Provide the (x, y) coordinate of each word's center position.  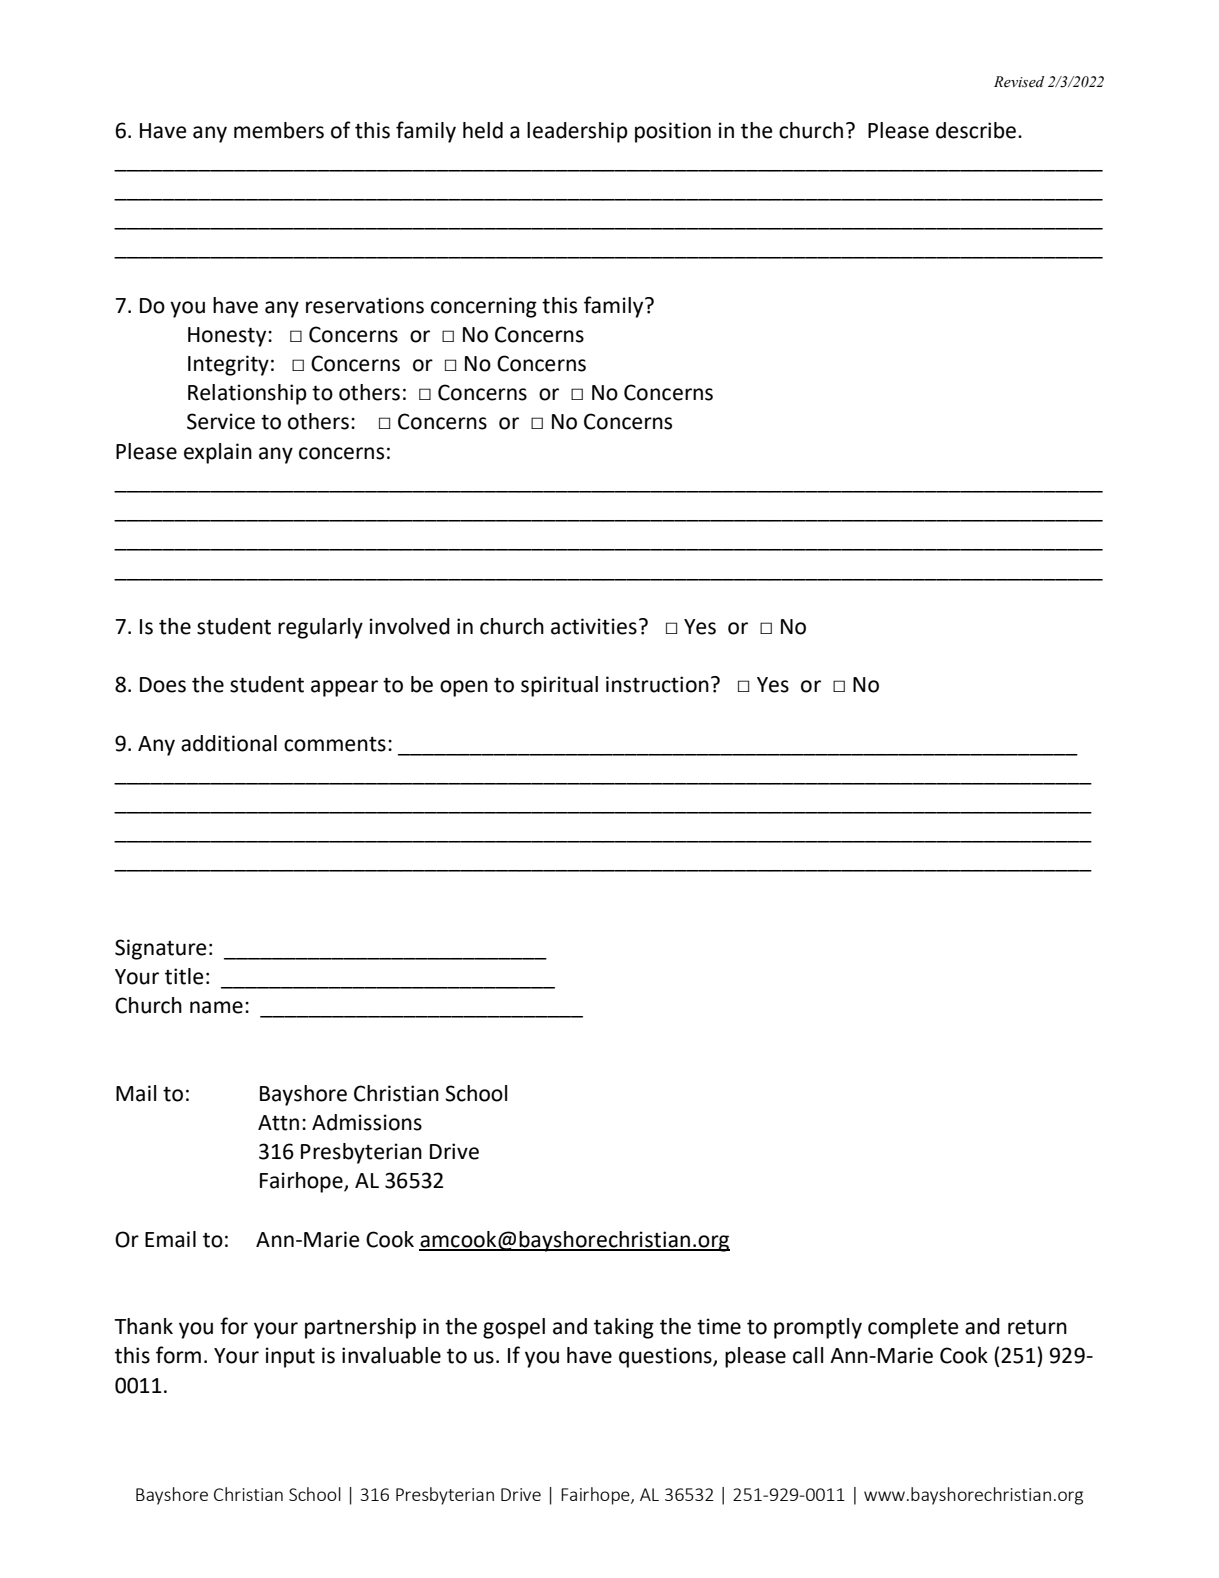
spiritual (559, 686)
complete (913, 1328)
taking (624, 1328)
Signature (161, 949)
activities (594, 626)
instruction (657, 684)
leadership (577, 132)
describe (977, 130)
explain (218, 453)
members (279, 130)
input (290, 1357)
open (464, 688)
